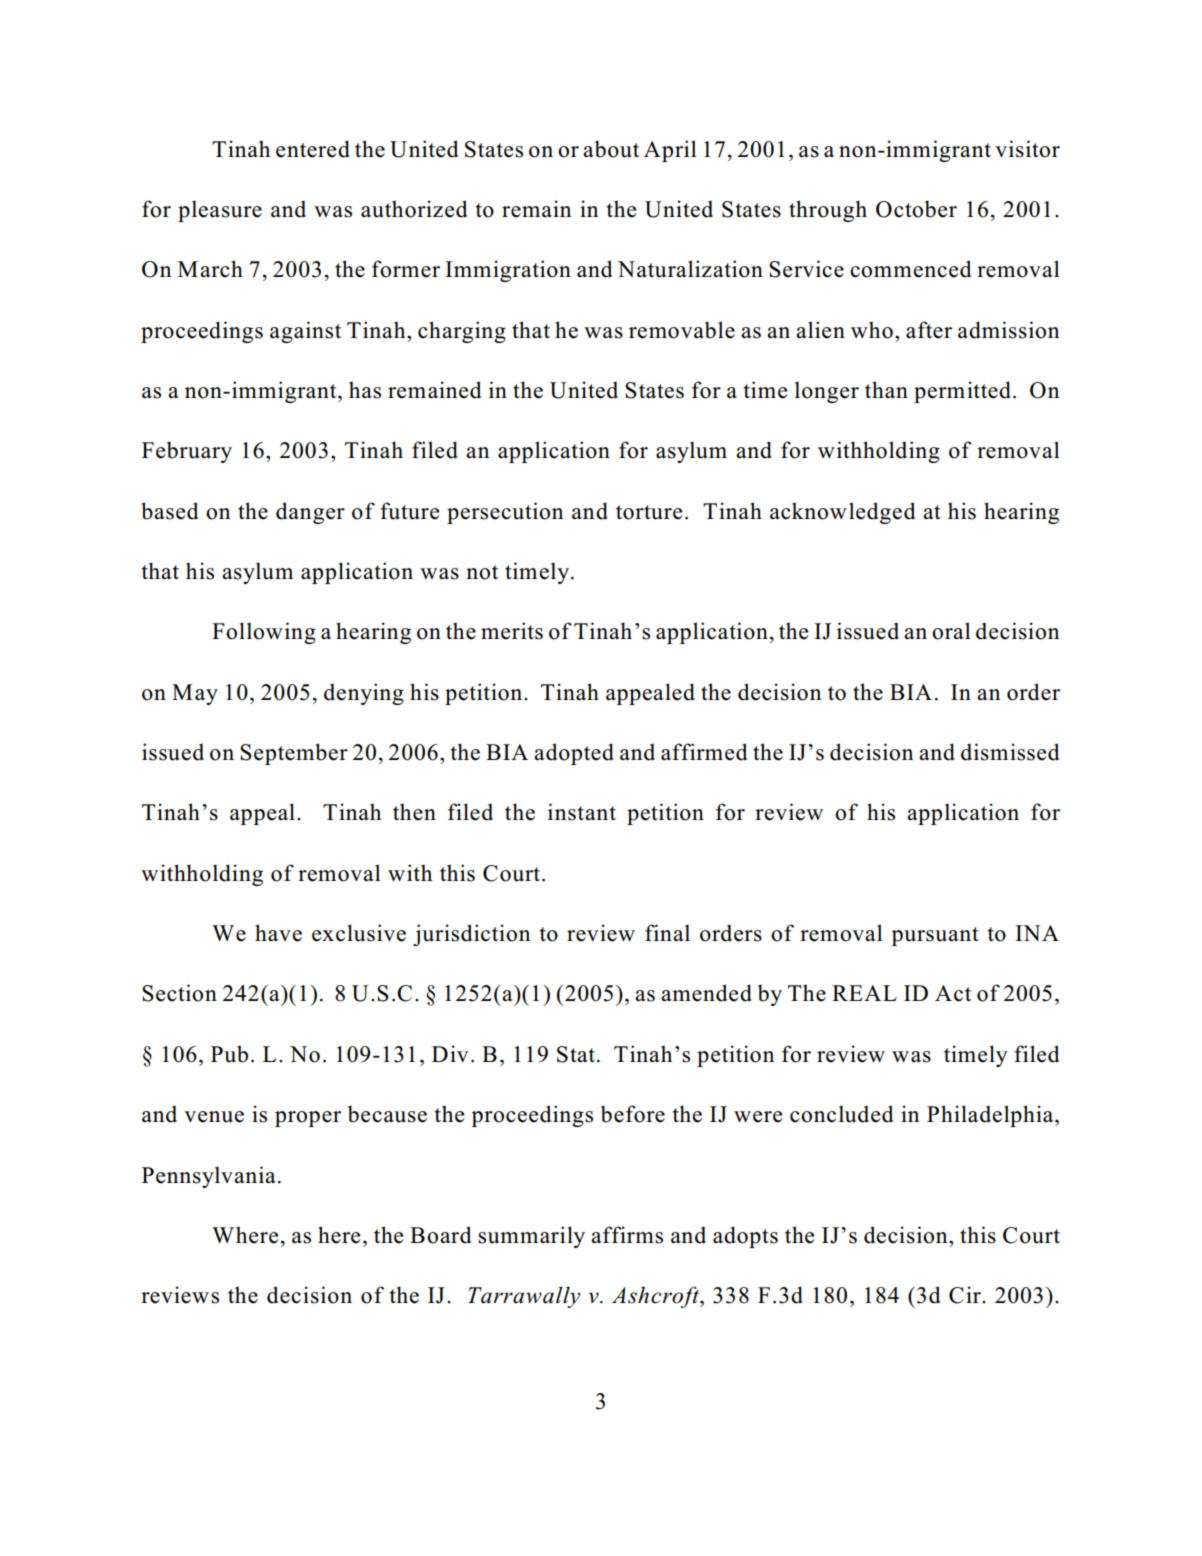 This document has width=1202, height=1556. What do you see at coordinates (611, 149) in the document?
I see `about` at bounding box center [611, 149].
